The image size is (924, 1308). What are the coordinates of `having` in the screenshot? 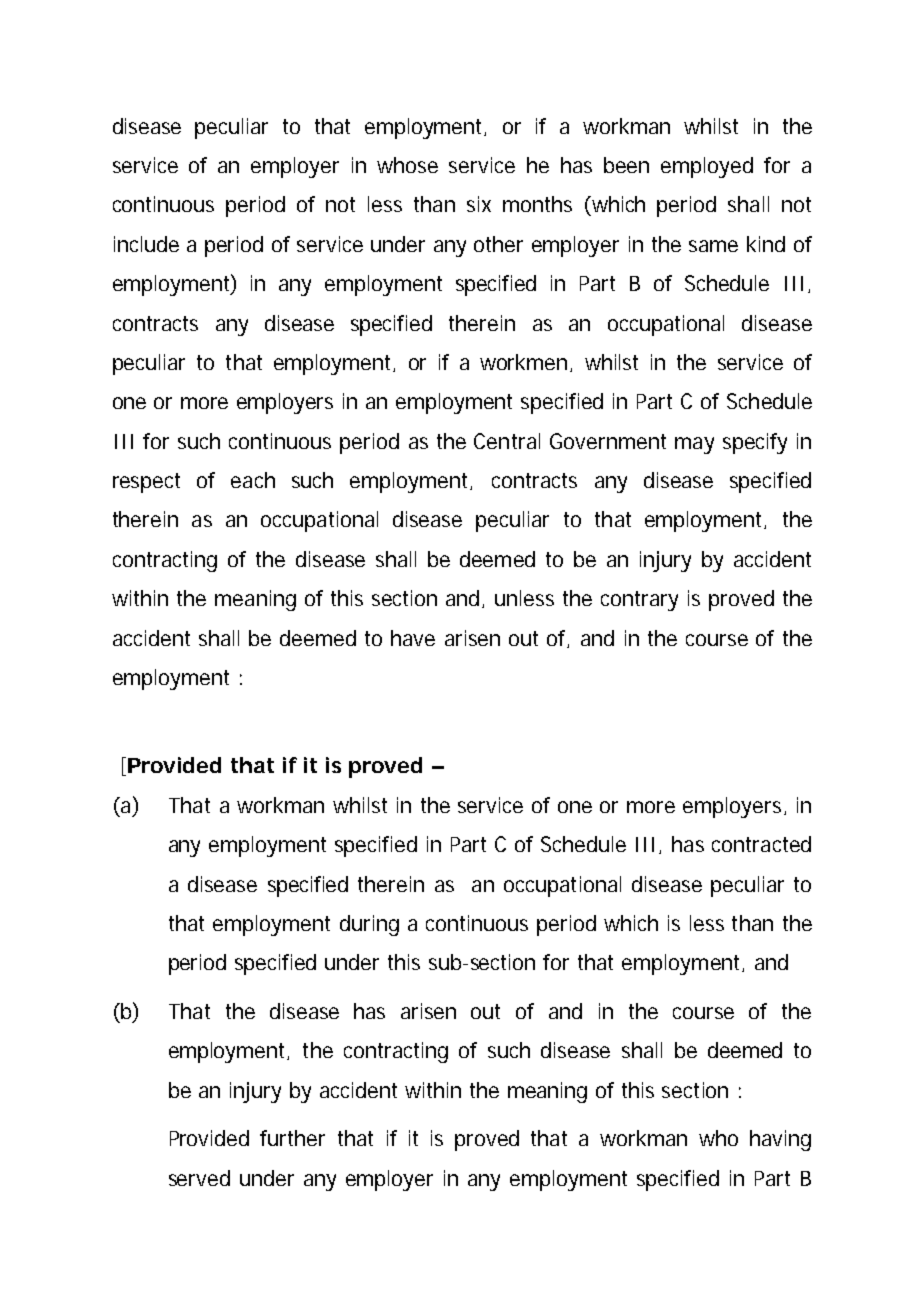 It's located at (780, 1140).
